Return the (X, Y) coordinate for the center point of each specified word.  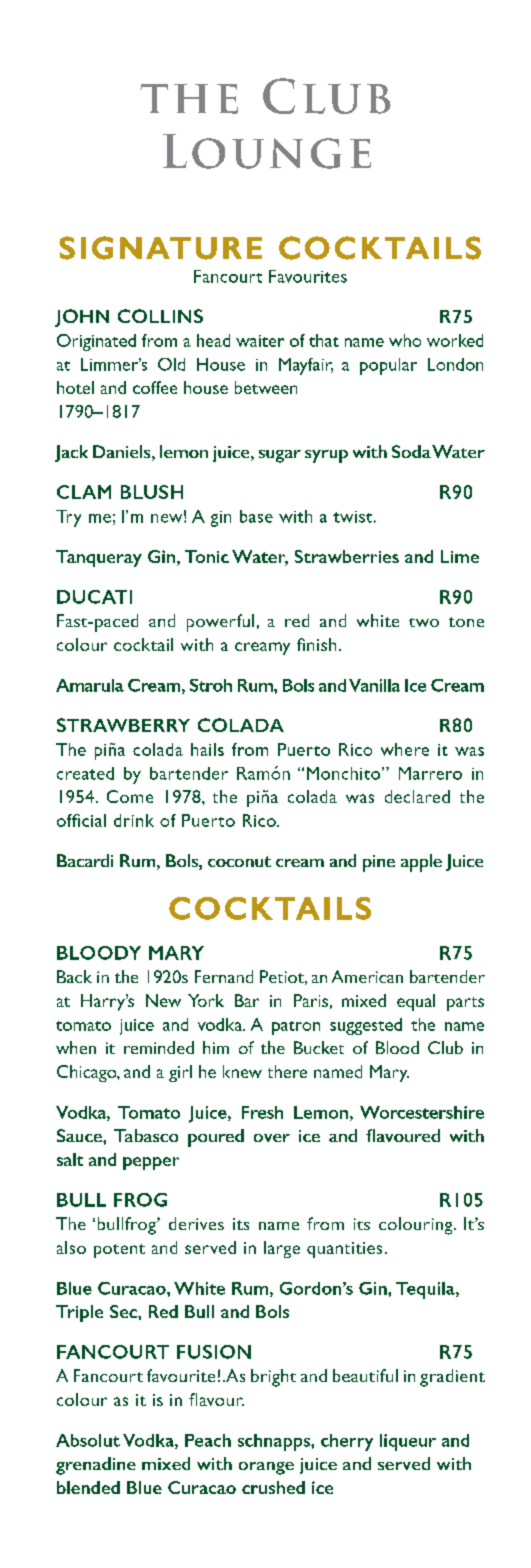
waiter (260, 341)
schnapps (275, 1442)
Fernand (224, 976)
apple (421, 863)
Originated (96, 342)
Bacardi (85, 860)
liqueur (408, 1442)
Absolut (88, 1440)
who (405, 340)
